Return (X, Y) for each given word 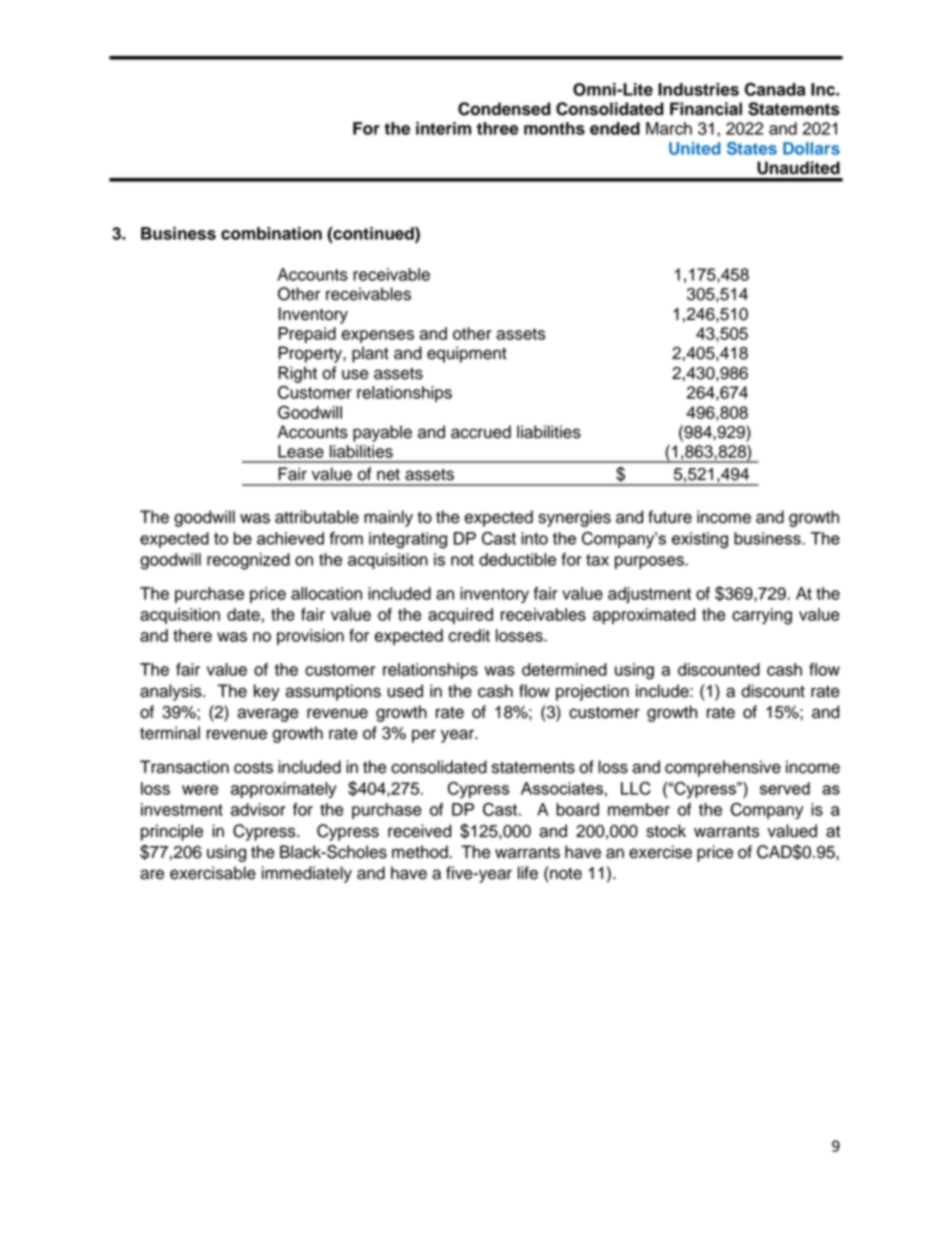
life (528, 873)
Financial (706, 109)
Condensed (504, 109)
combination (271, 233)
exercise (660, 852)
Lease (301, 451)
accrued (481, 432)
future (670, 517)
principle (172, 832)
